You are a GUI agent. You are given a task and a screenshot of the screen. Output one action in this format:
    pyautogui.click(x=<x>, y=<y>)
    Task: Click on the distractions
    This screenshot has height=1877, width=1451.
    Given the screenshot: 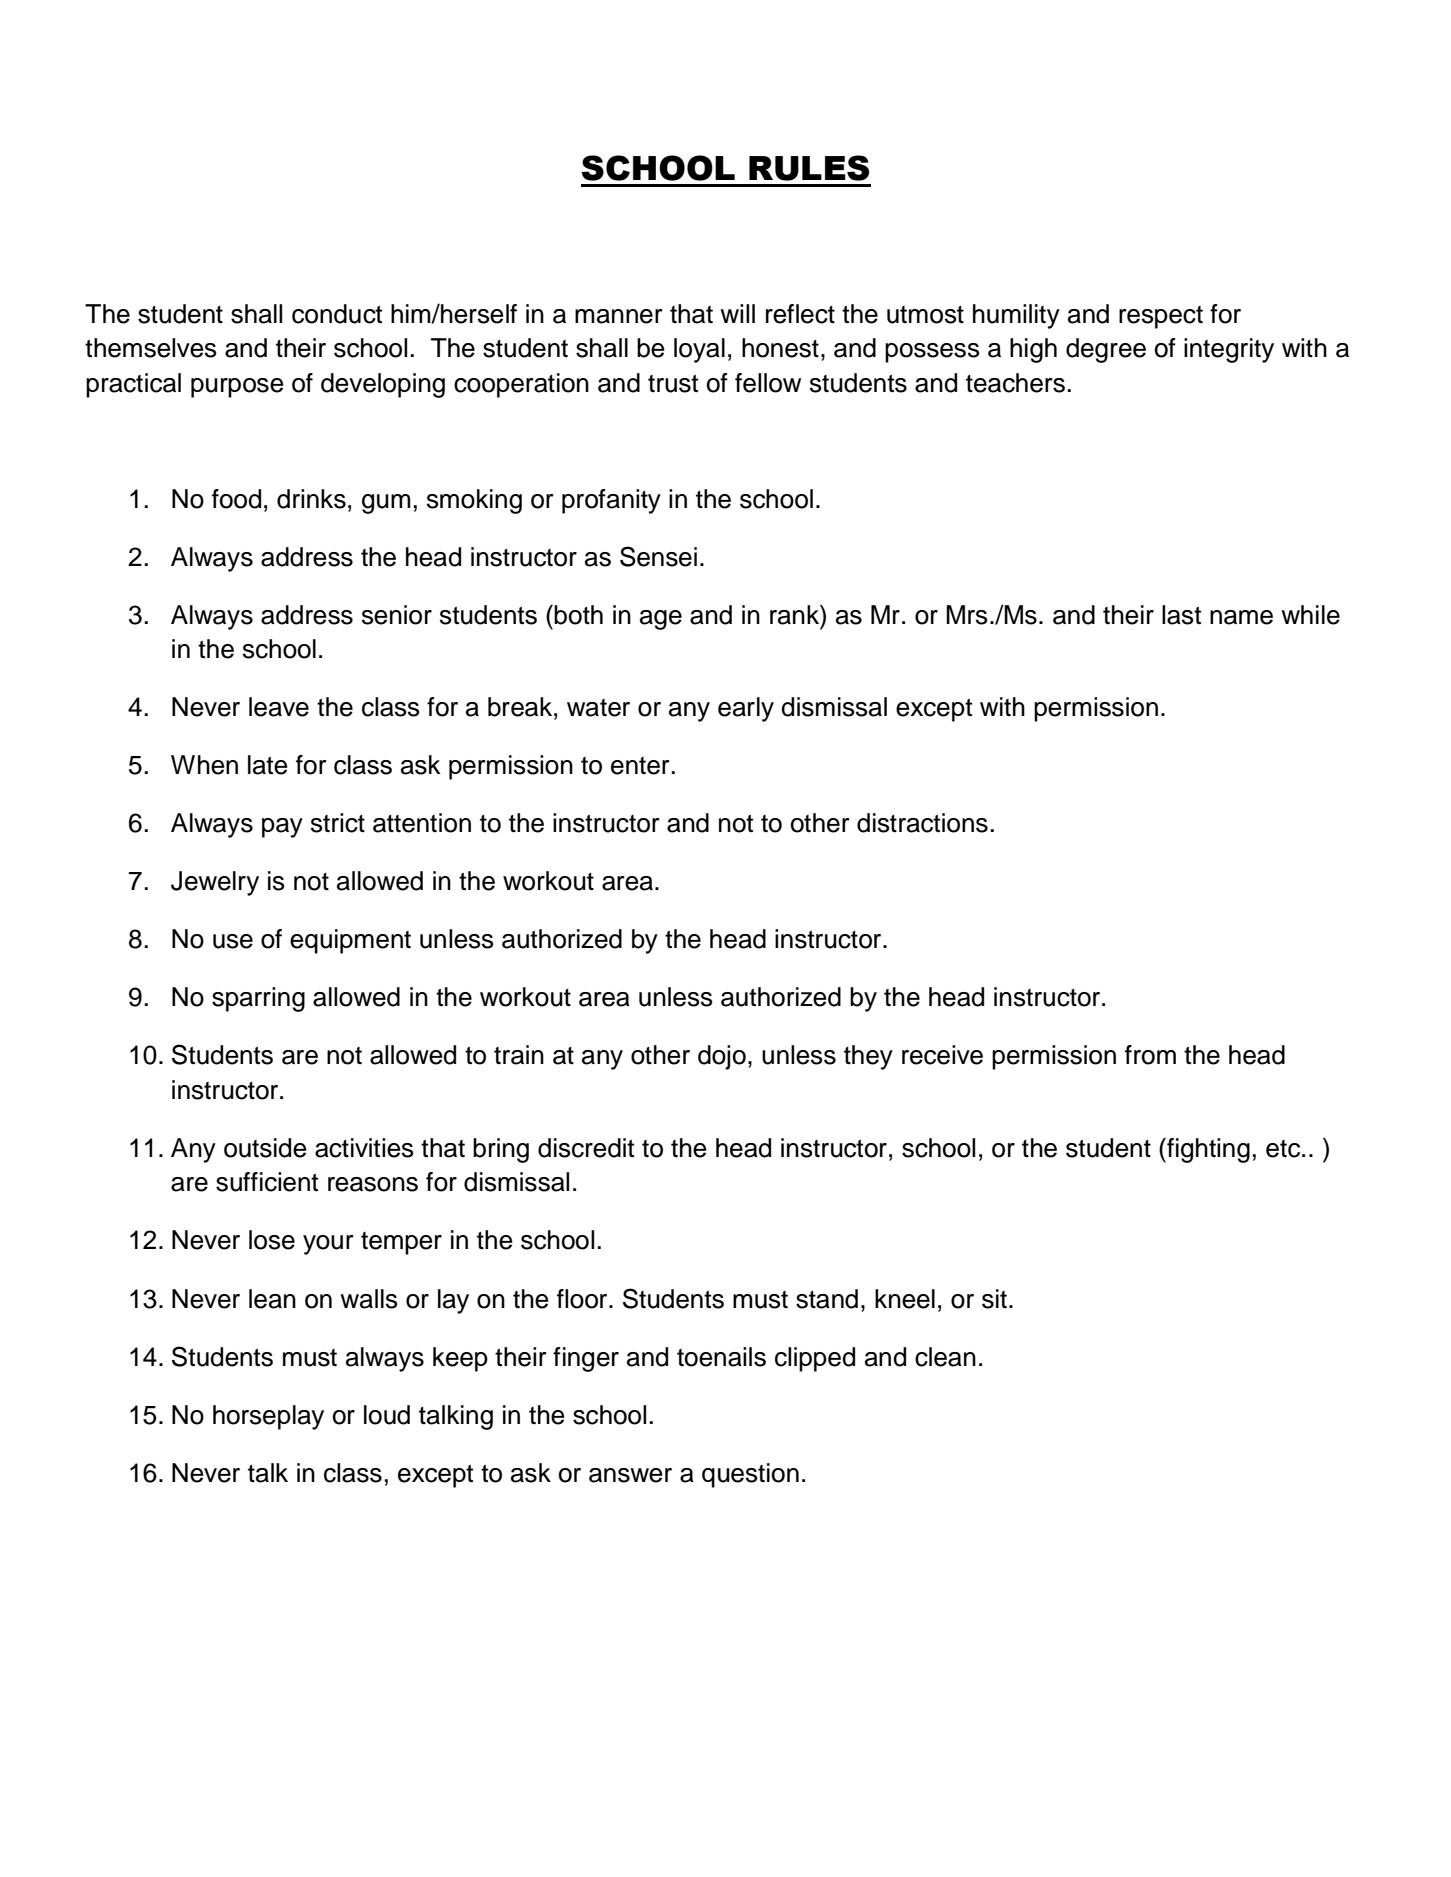 What is the action you would take?
    pyautogui.click(x=922, y=823)
